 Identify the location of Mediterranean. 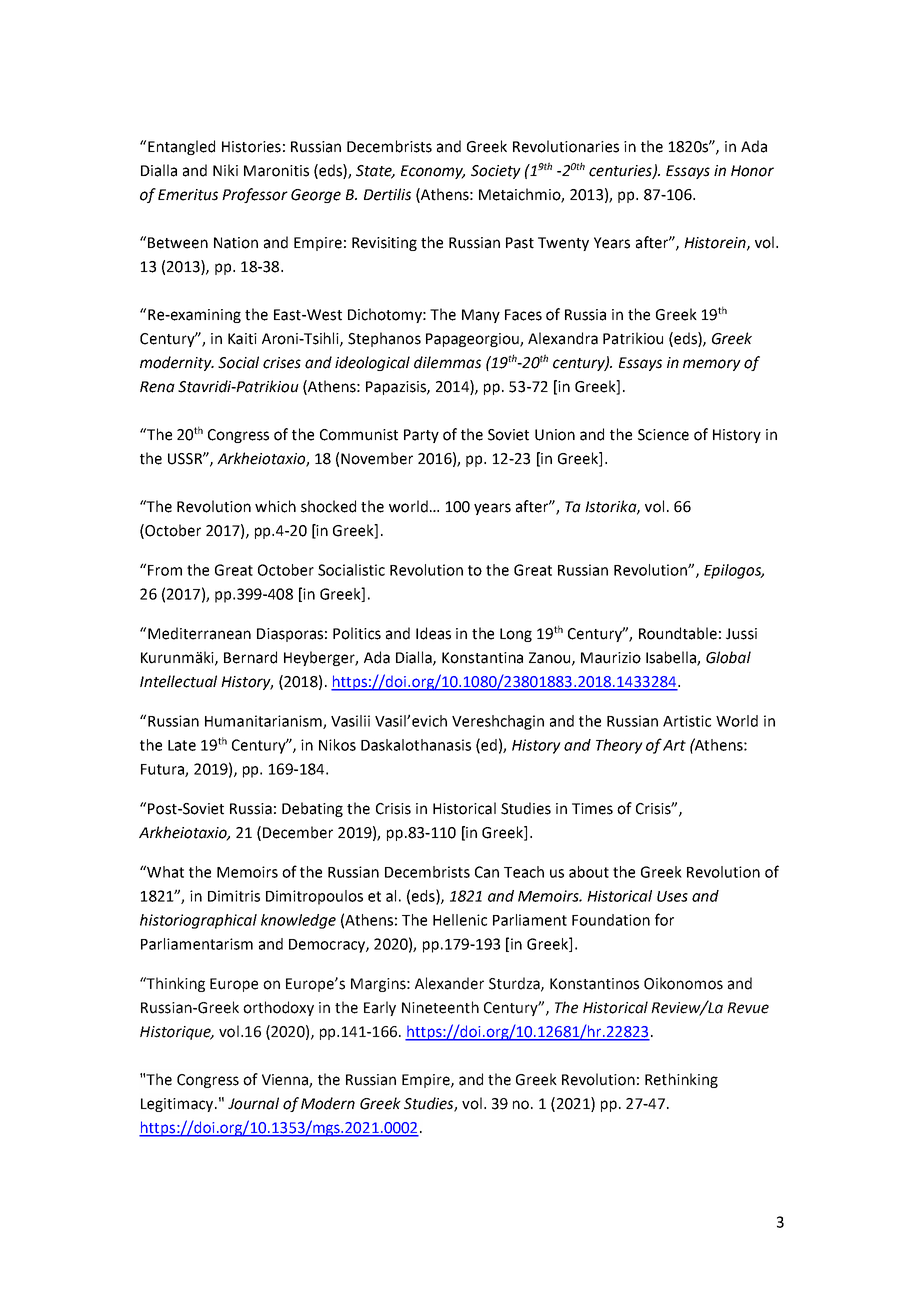
(199, 633).
